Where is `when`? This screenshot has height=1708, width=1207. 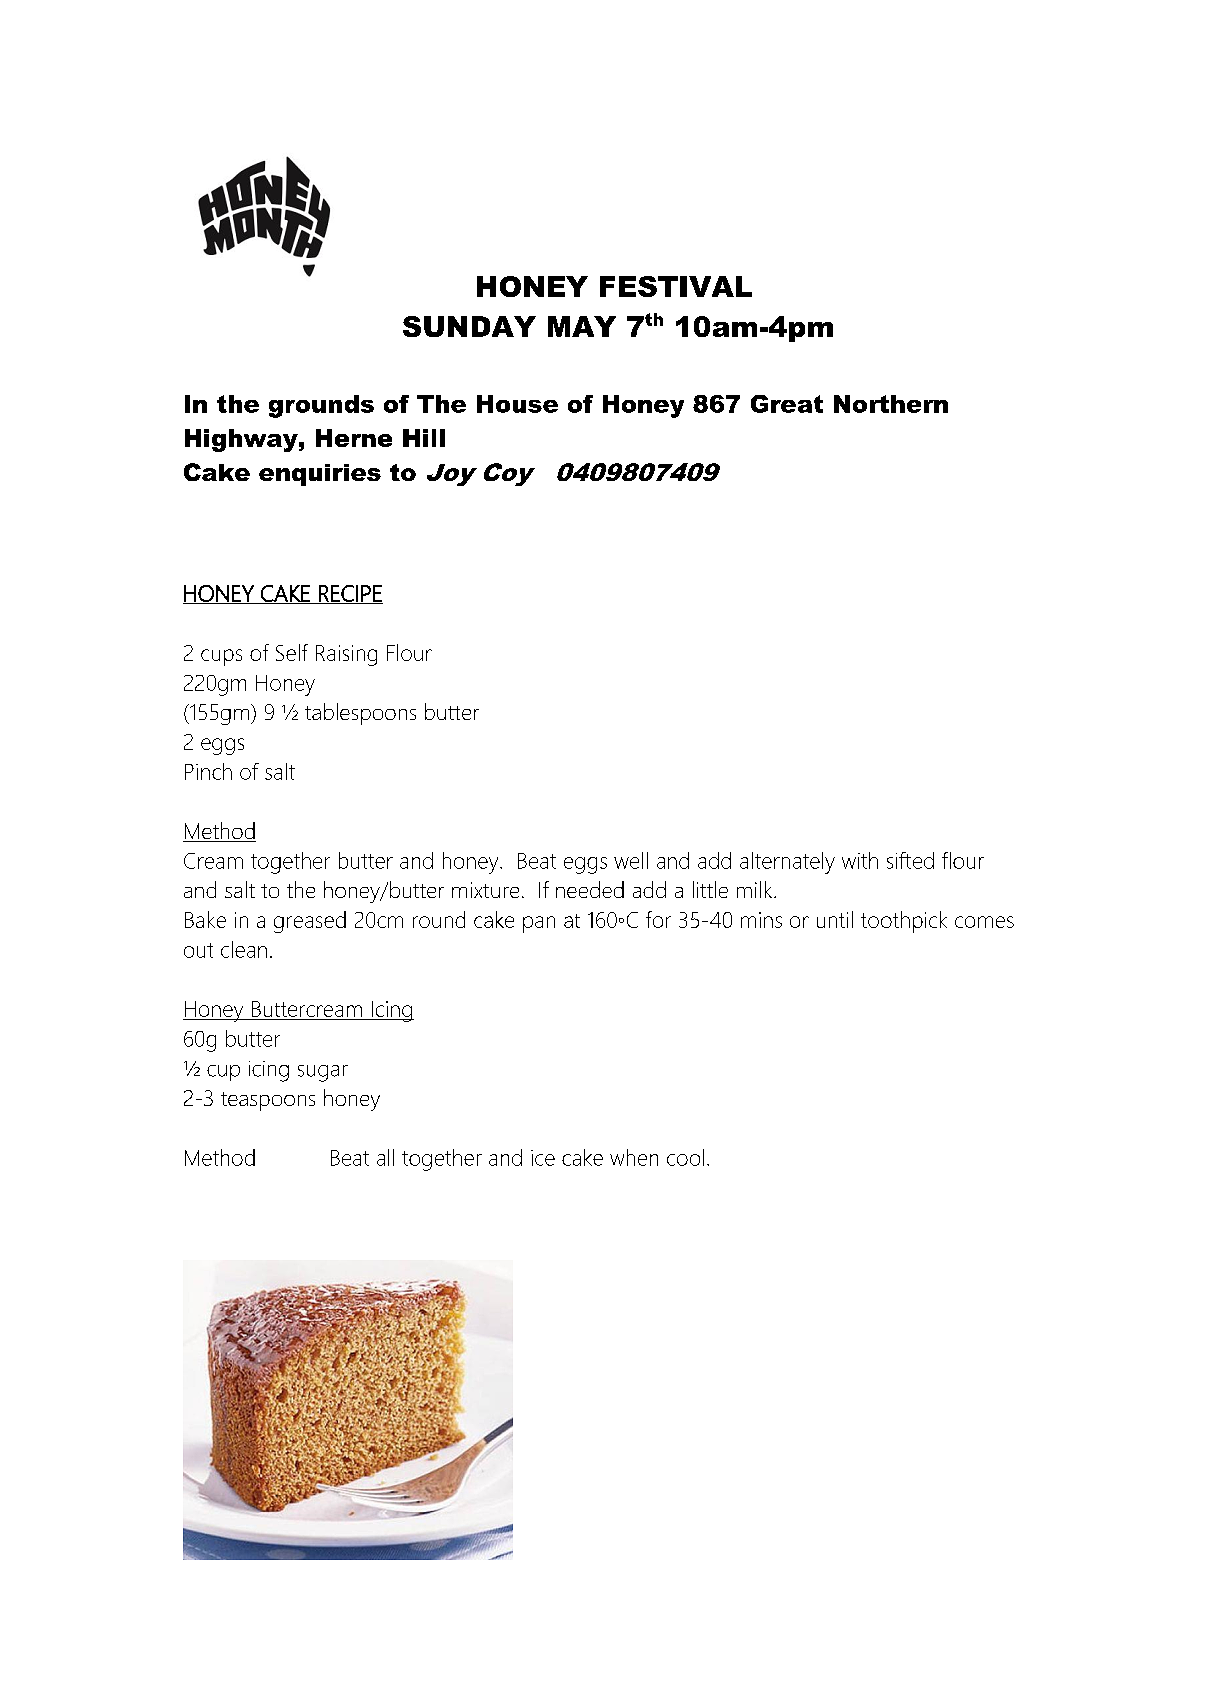
when is located at coordinates (634, 1157).
